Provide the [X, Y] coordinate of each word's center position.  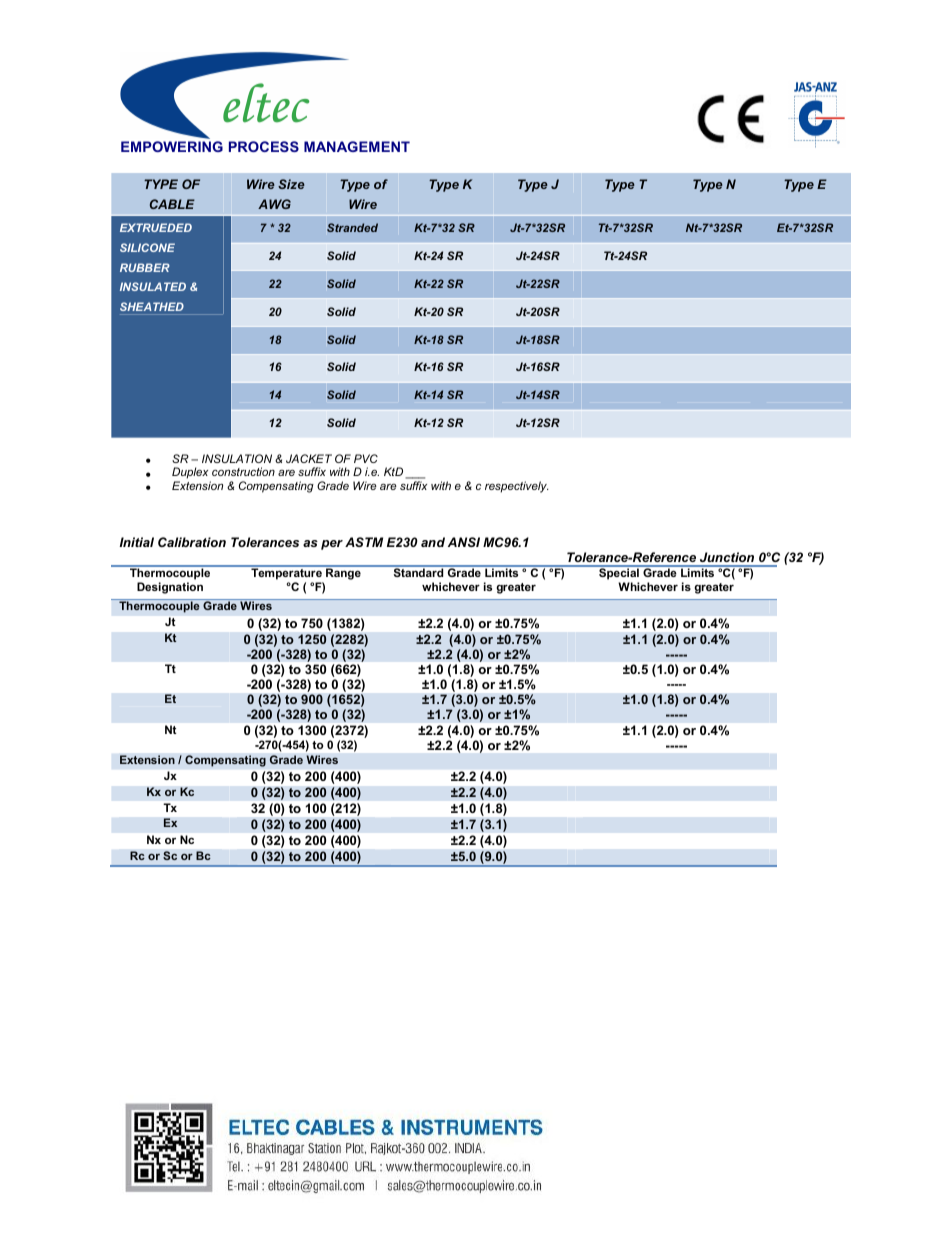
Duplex [191, 474]
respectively [517, 487]
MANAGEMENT [357, 146]
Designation [170, 588]
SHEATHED [152, 306]
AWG [274, 204]
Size [291, 184]
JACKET [309, 458]
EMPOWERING [172, 146]
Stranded [352, 227]
